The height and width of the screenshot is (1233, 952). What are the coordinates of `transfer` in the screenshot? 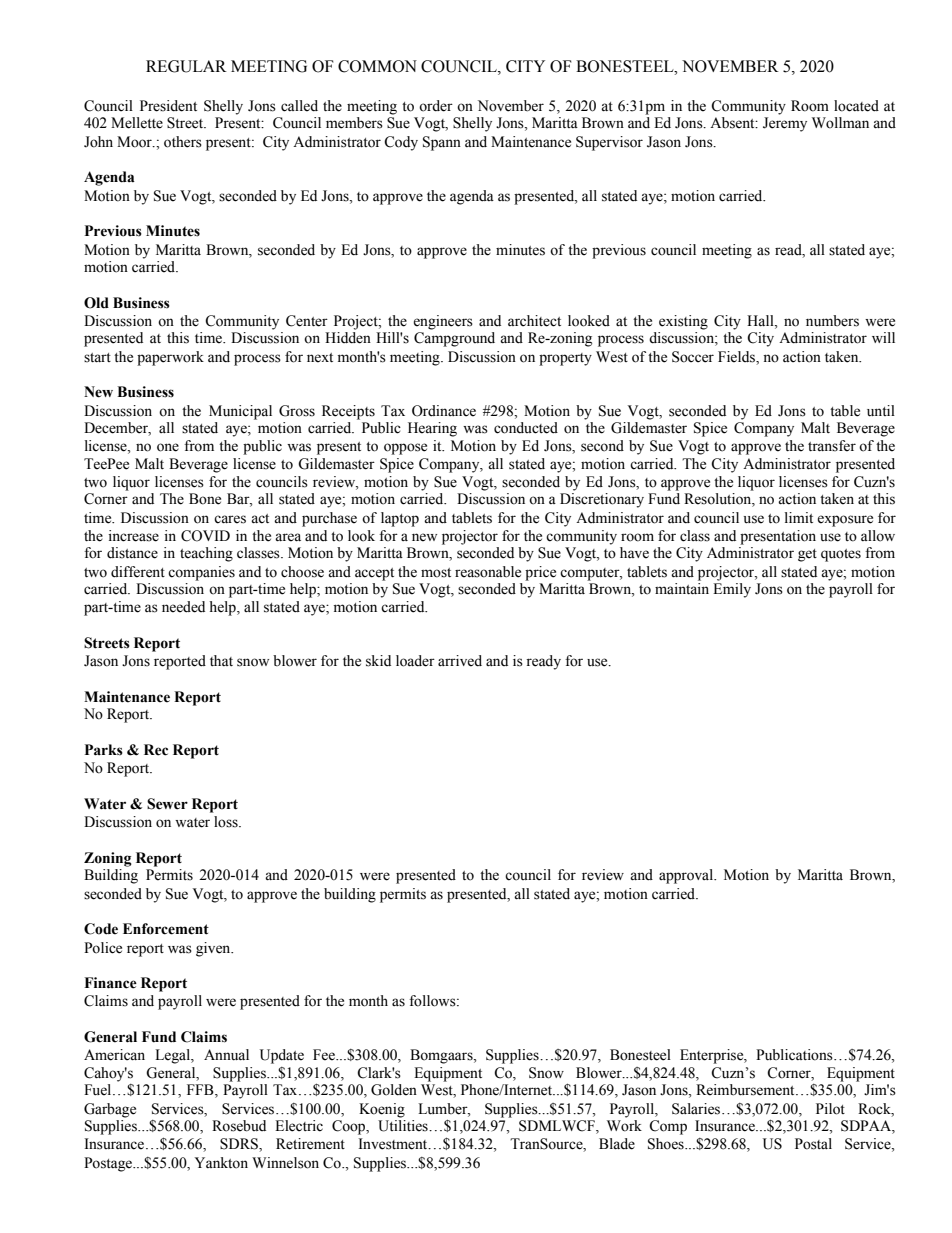 It's located at (832, 446).
